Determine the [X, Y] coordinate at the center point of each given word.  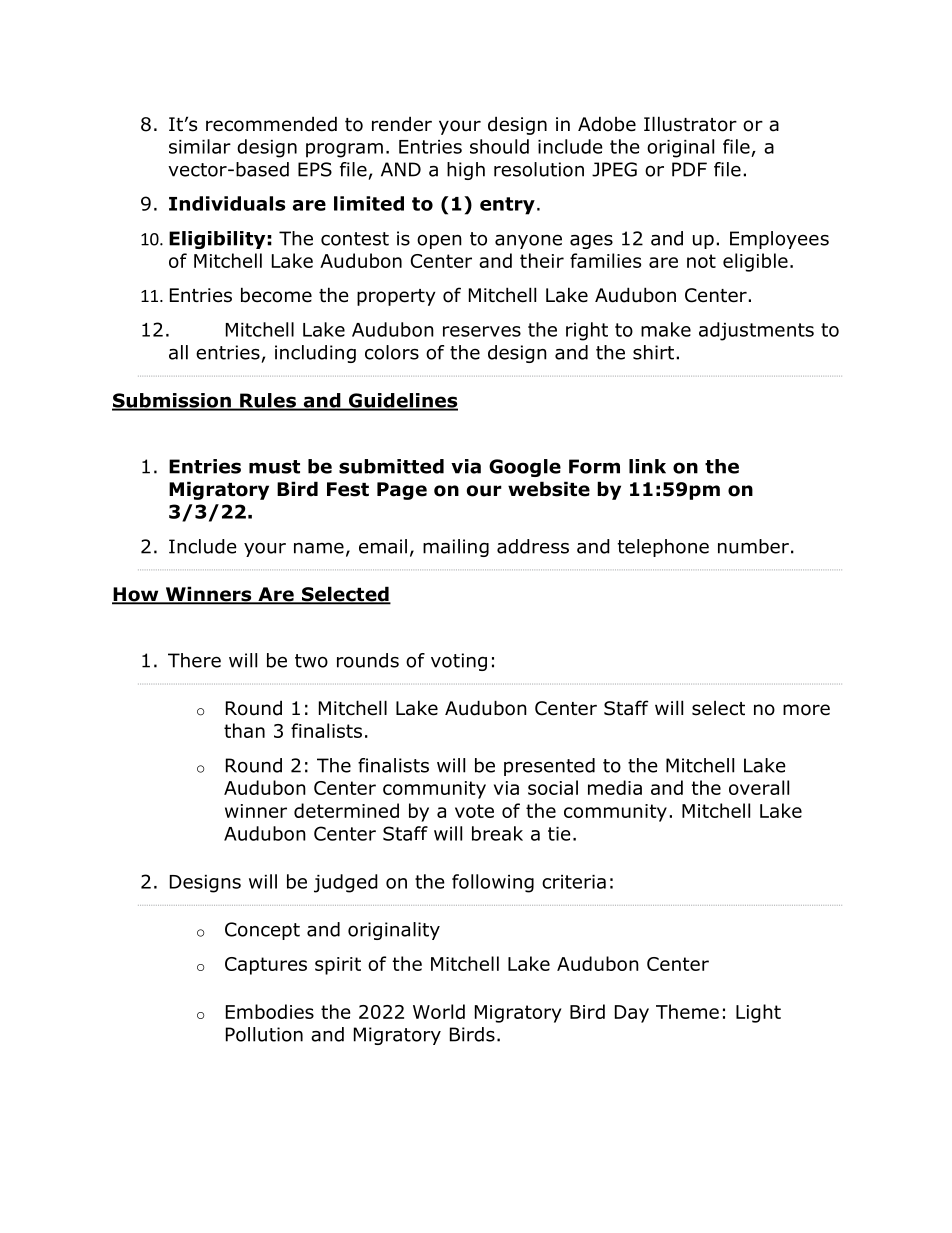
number [753, 546]
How [136, 595]
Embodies [270, 1011]
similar [200, 146]
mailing [456, 548]
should [499, 146]
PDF [689, 169]
